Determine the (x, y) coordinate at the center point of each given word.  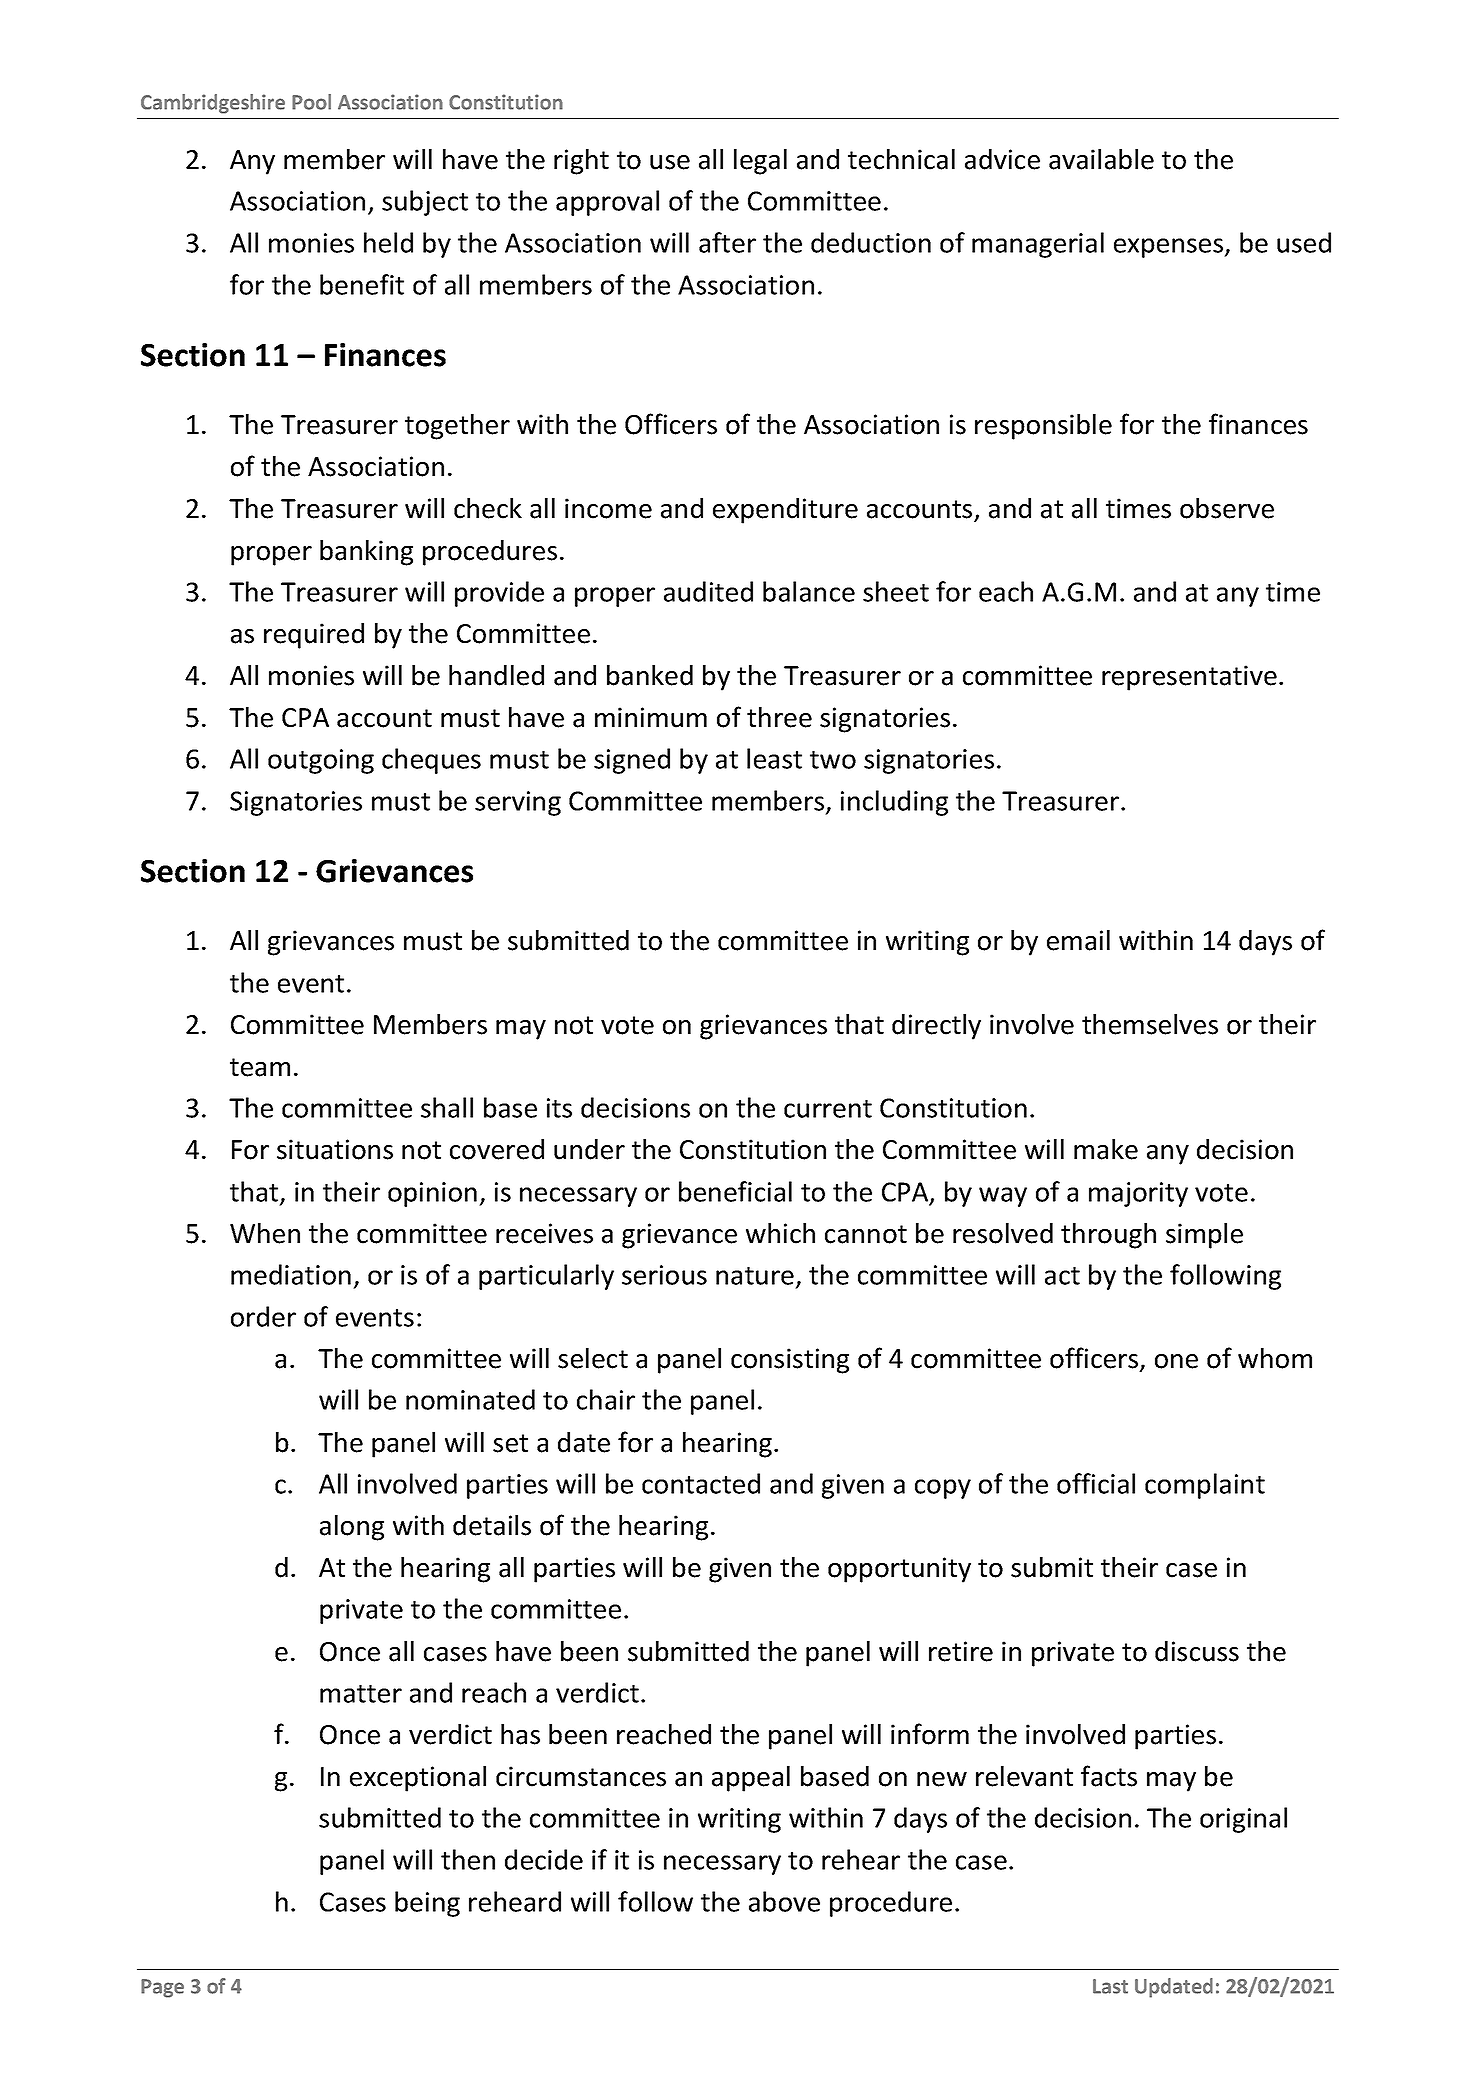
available (1101, 159)
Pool (311, 102)
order (263, 1316)
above (784, 1901)
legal (760, 162)
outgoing (321, 761)
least (774, 758)
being (427, 1904)
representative (1189, 678)
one (1176, 1361)
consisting (790, 1361)
